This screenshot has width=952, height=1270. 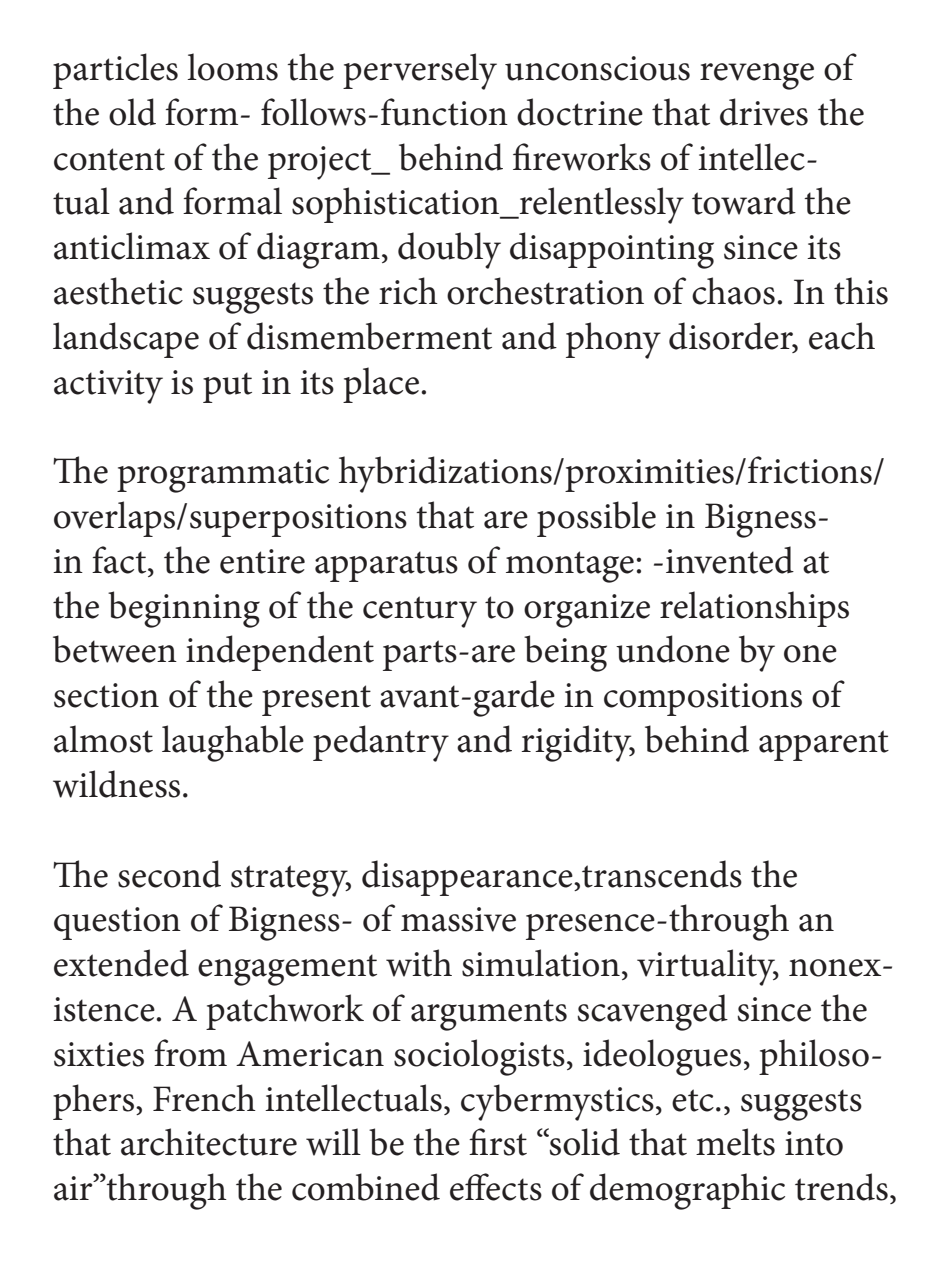 I want to click on apparent, so click(x=824, y=745).
